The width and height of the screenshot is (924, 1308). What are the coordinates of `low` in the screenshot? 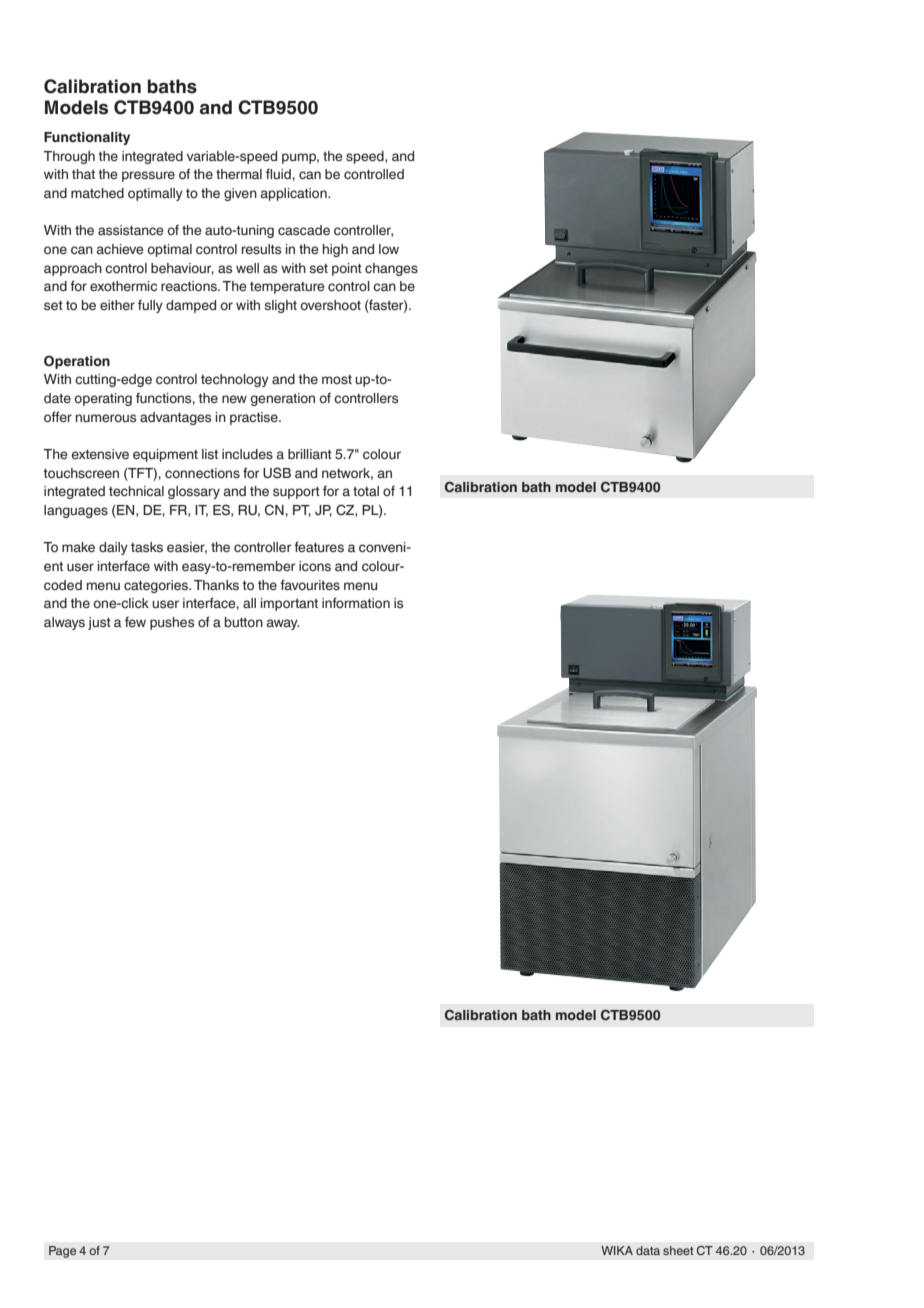 It's located at (389, 249).
